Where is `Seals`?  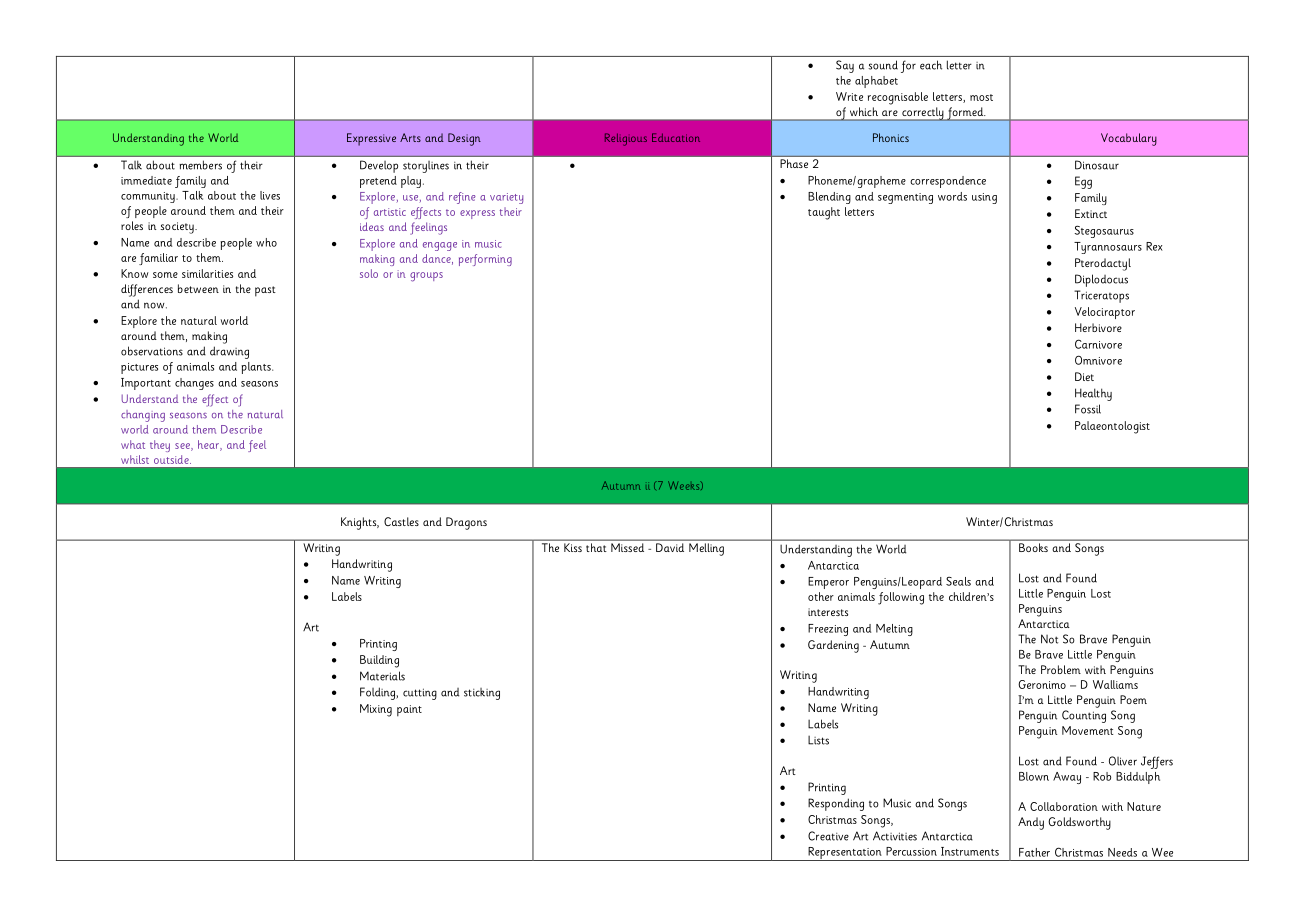
Seals is located at coordinates (958, 581).
